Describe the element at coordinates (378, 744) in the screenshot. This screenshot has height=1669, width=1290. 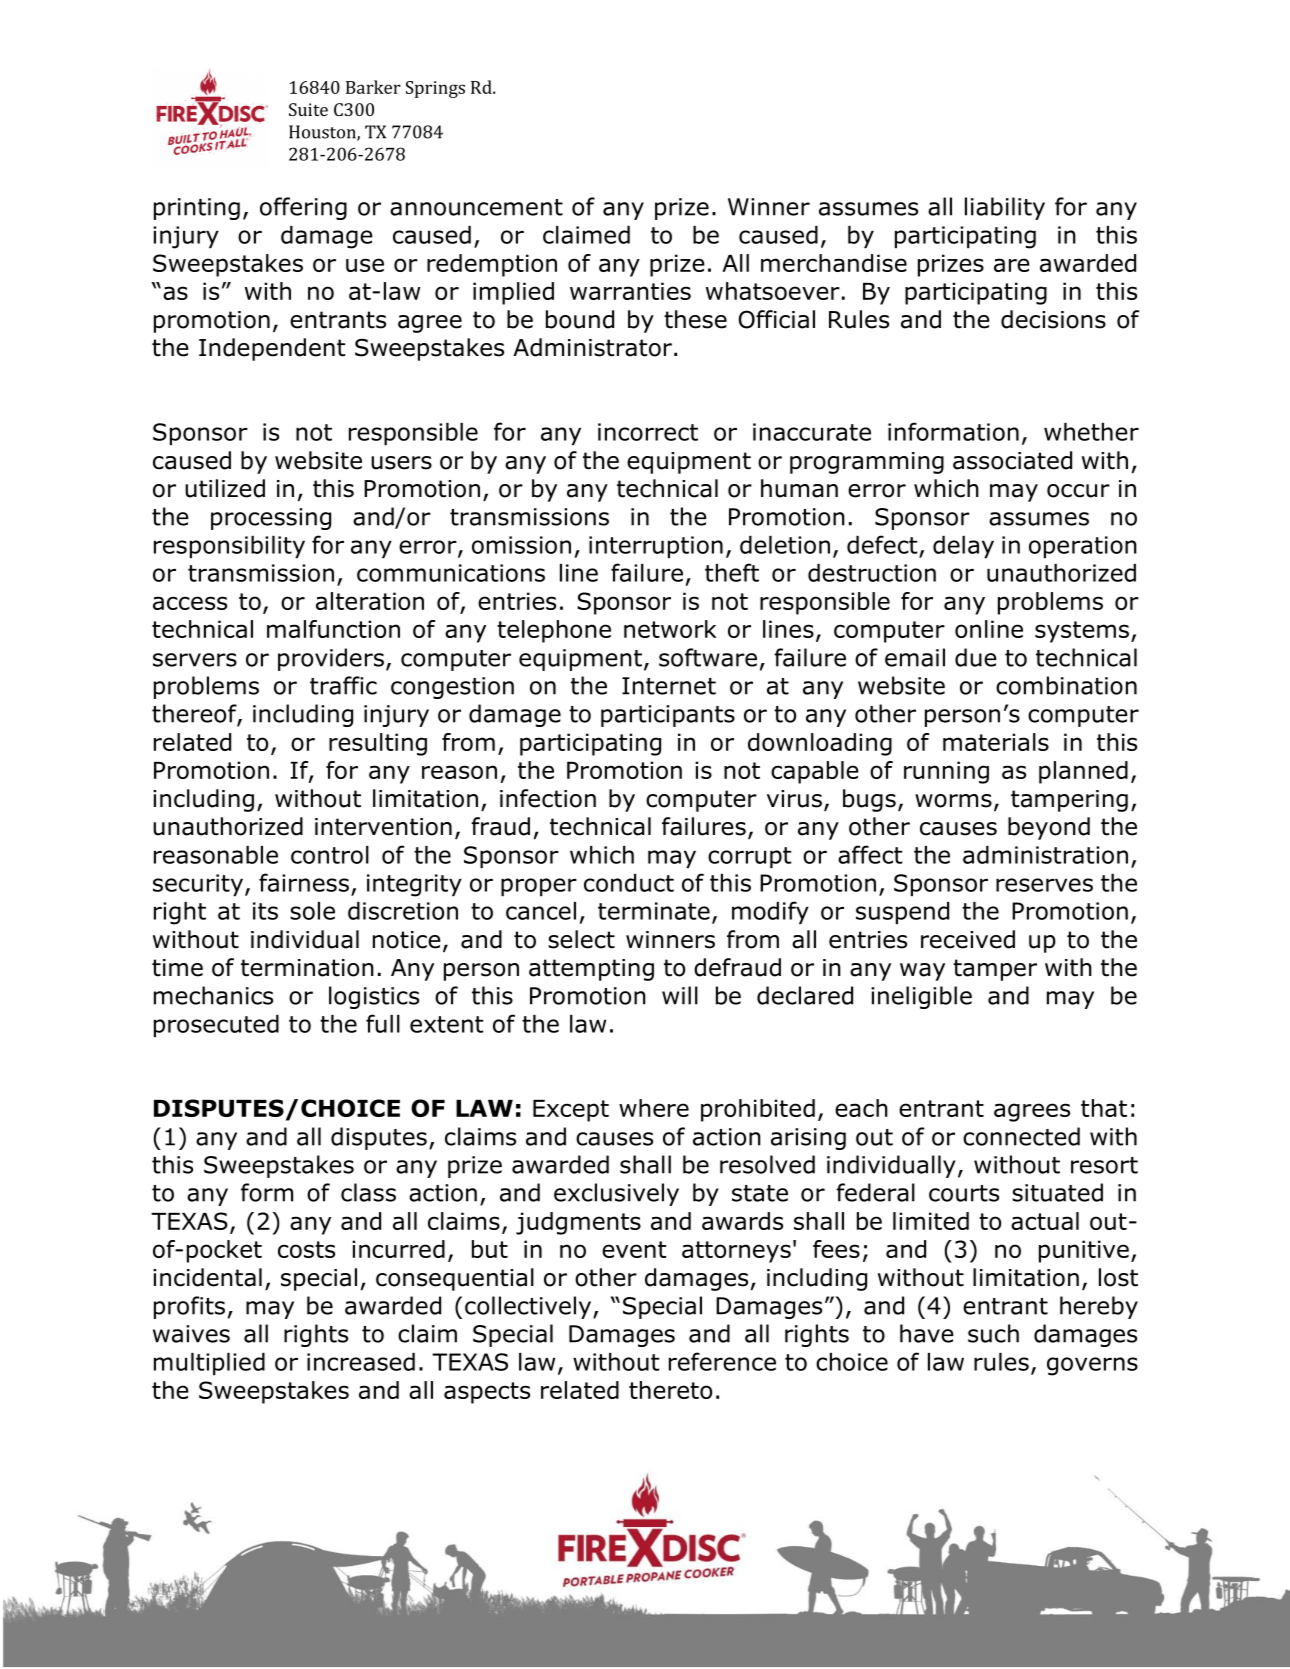
I see `resulting` at that location.
